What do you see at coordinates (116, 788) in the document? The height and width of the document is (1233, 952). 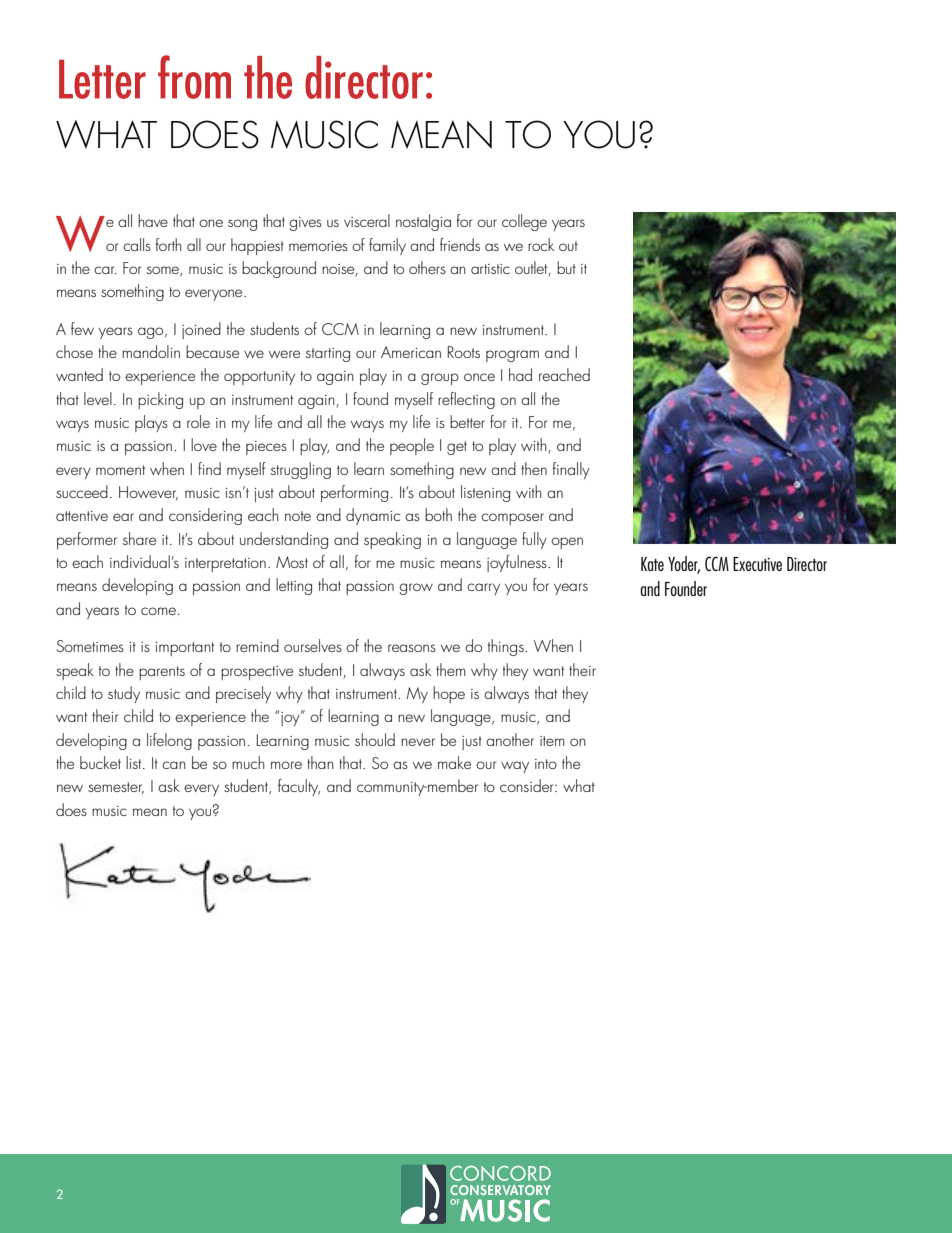 I see `semester` at bounding box center [116, 788].
